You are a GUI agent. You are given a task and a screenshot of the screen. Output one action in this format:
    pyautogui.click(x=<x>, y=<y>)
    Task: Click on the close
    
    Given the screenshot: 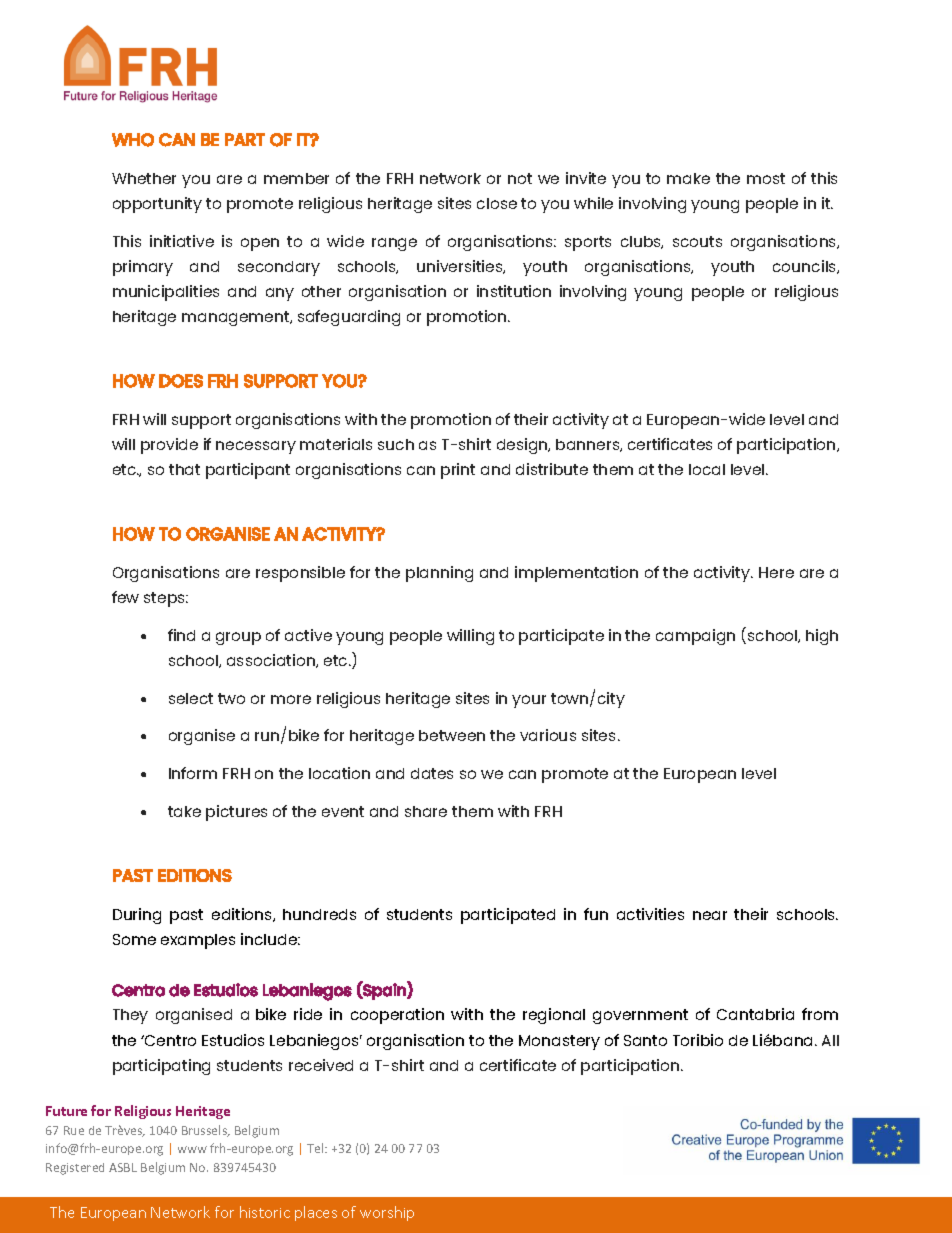 What is the action you would take?
    pyautogui.click(x=497, y=203)
